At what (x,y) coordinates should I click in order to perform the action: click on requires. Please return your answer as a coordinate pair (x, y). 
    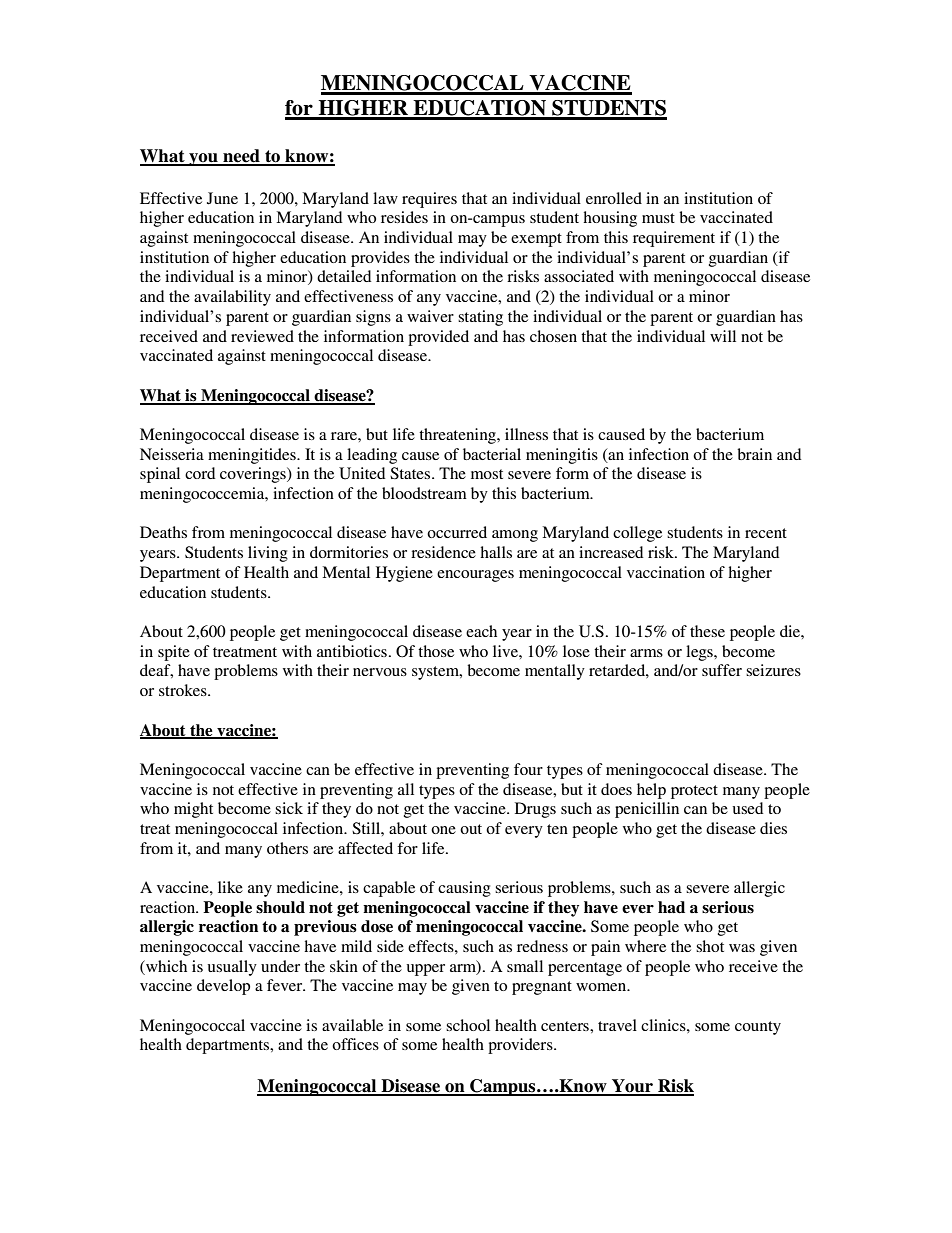
    Looking at the image, I should click on (429, 200).
